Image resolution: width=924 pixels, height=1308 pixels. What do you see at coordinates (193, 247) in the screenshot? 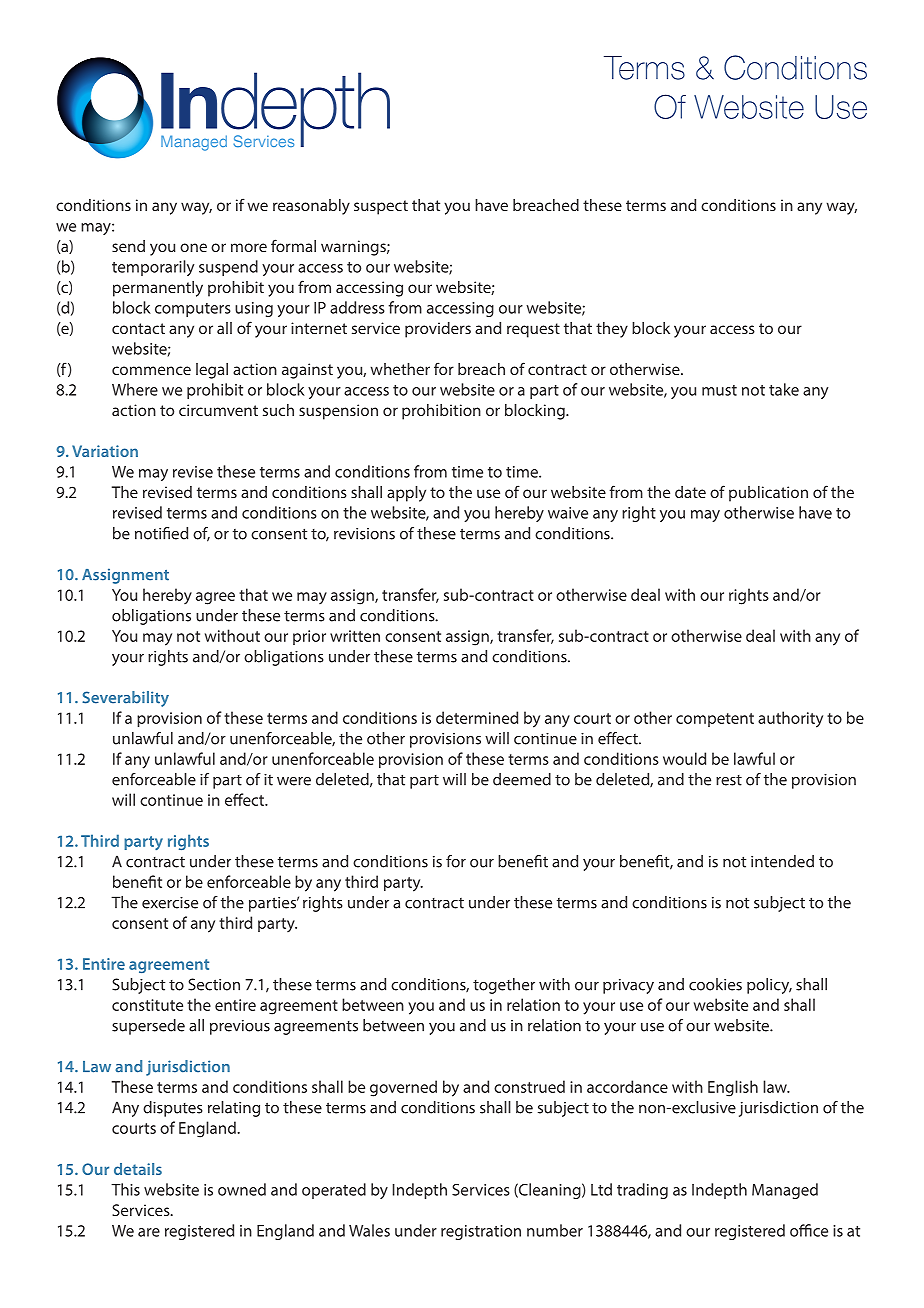
I see `one` at bounding box center [193, 247].
